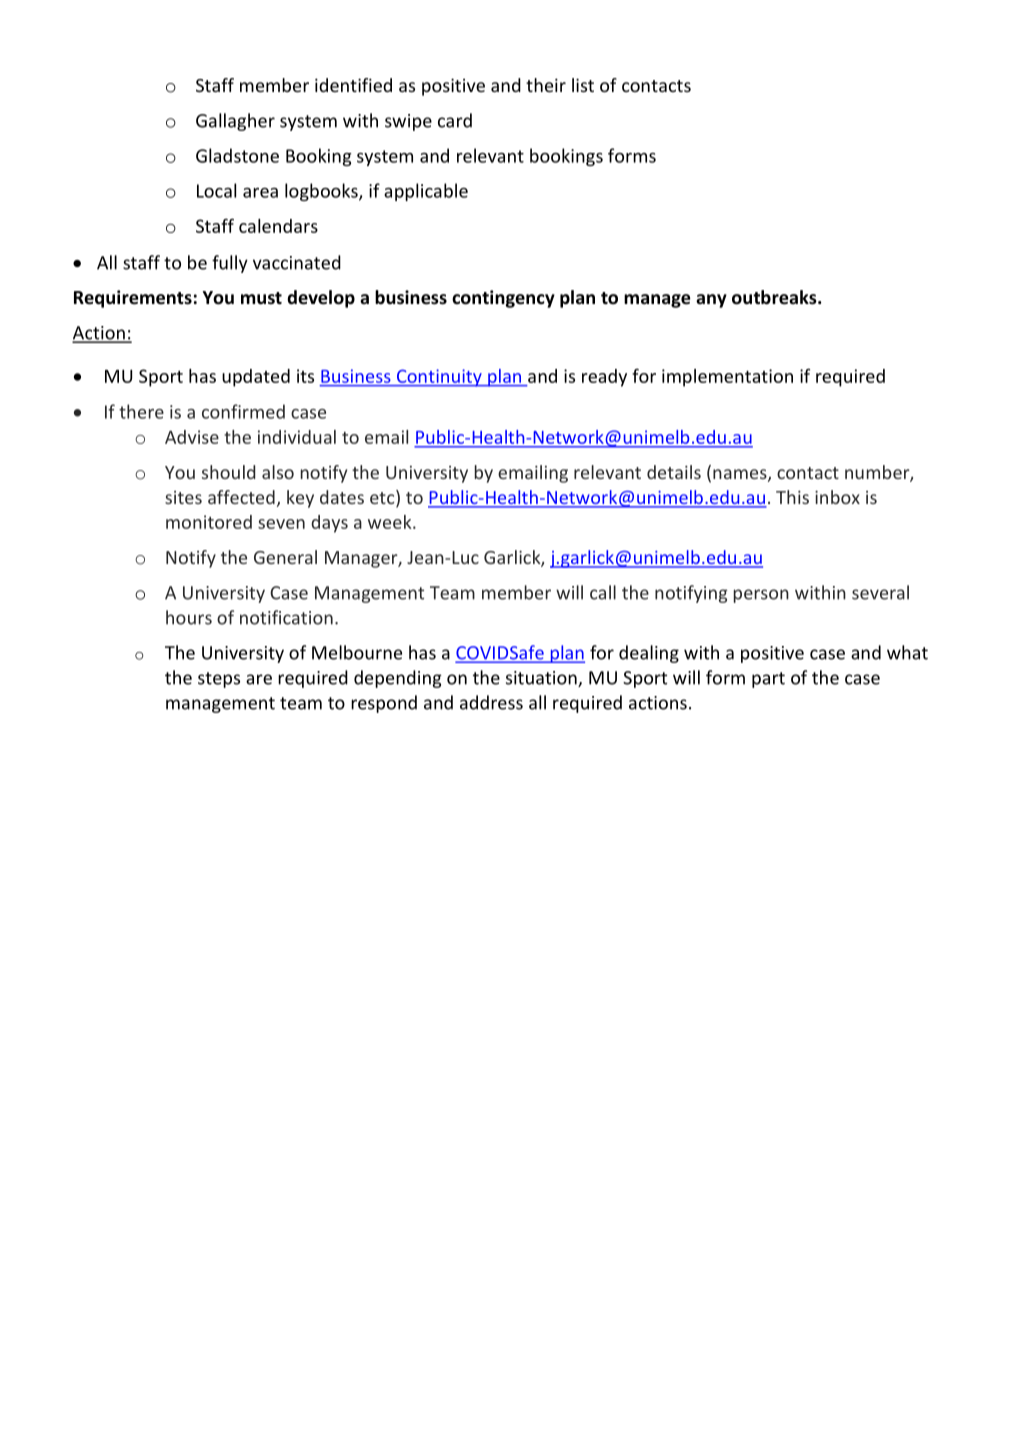 Image resolution: width=1014 pixels, height=1435 pixels. Describe the element at coordinates (219, 680) in the screenshot. I see `steps` at that location.
